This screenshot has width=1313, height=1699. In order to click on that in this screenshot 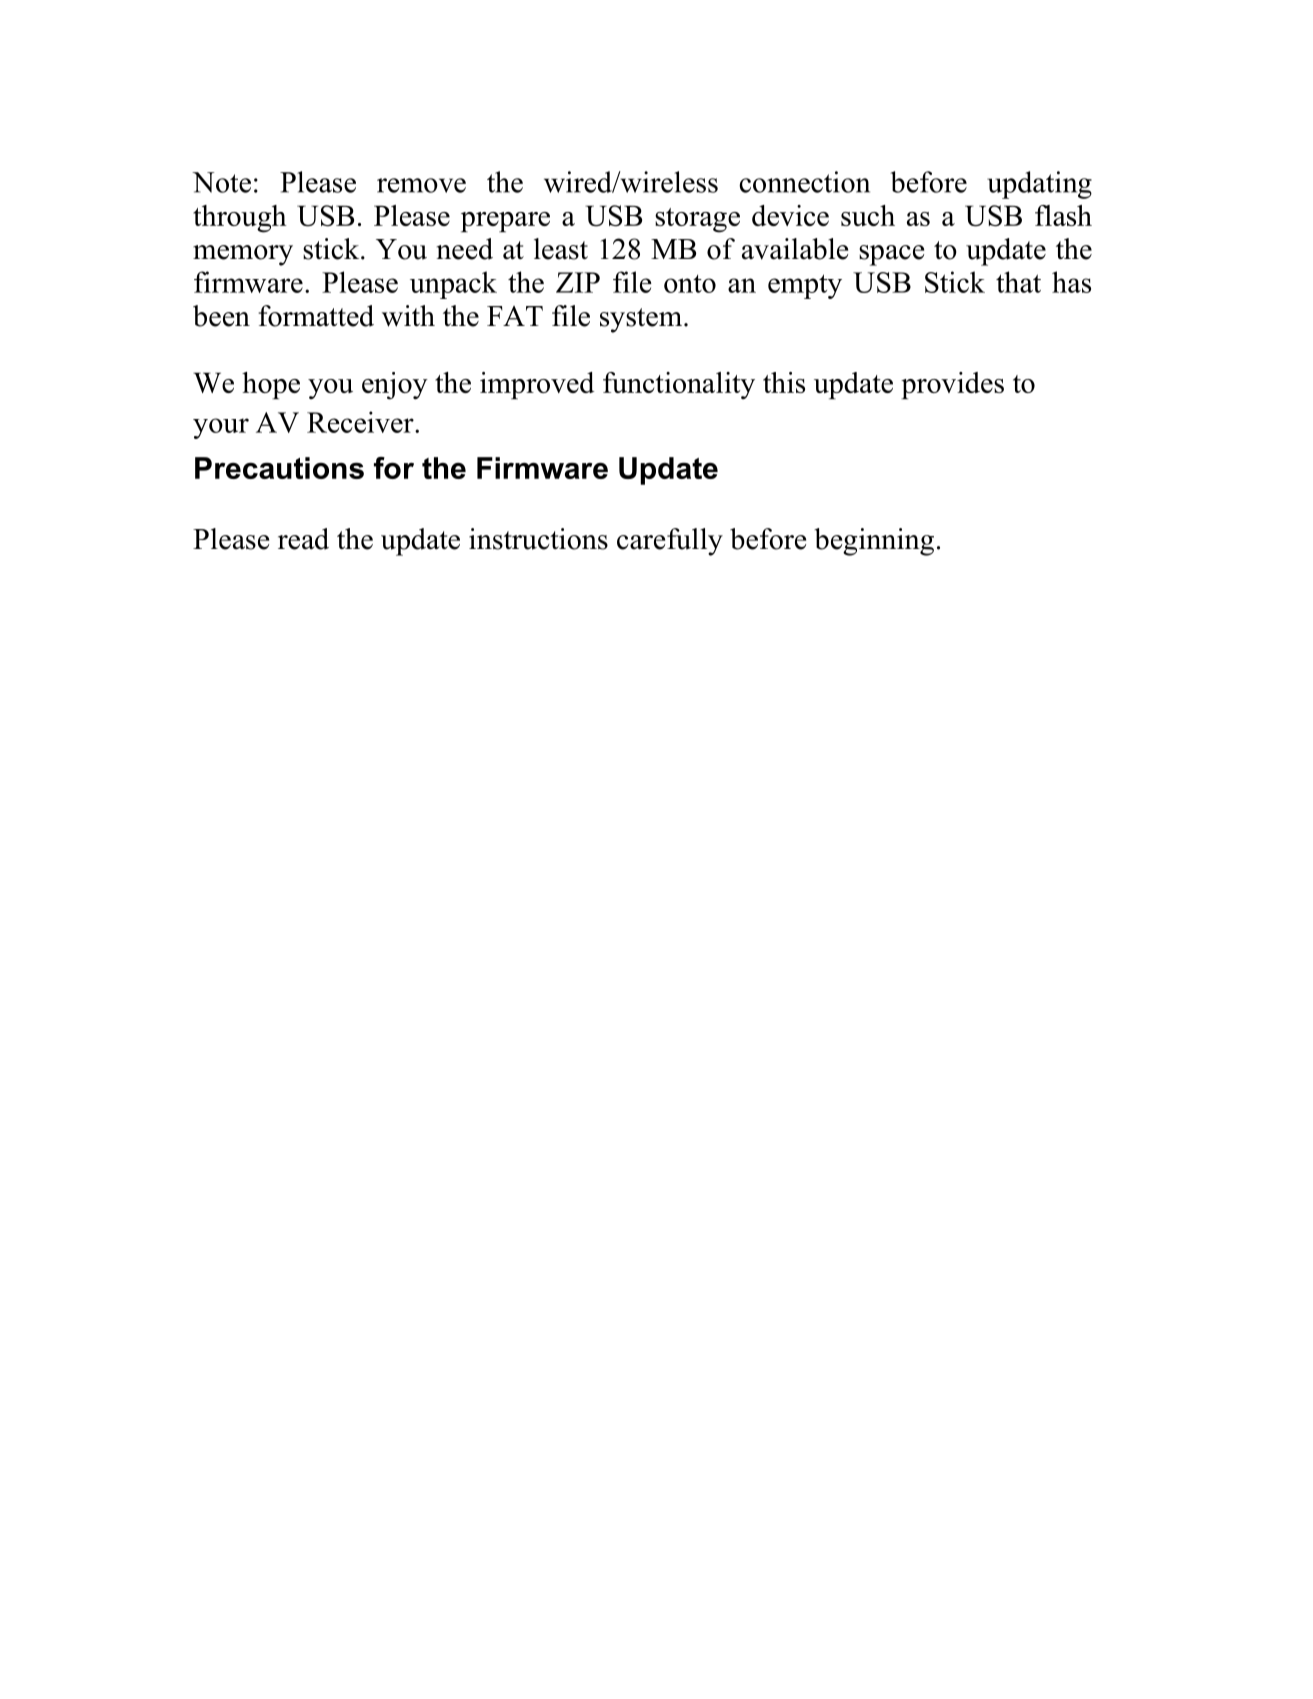, I will do `click(1018, 282)`.
